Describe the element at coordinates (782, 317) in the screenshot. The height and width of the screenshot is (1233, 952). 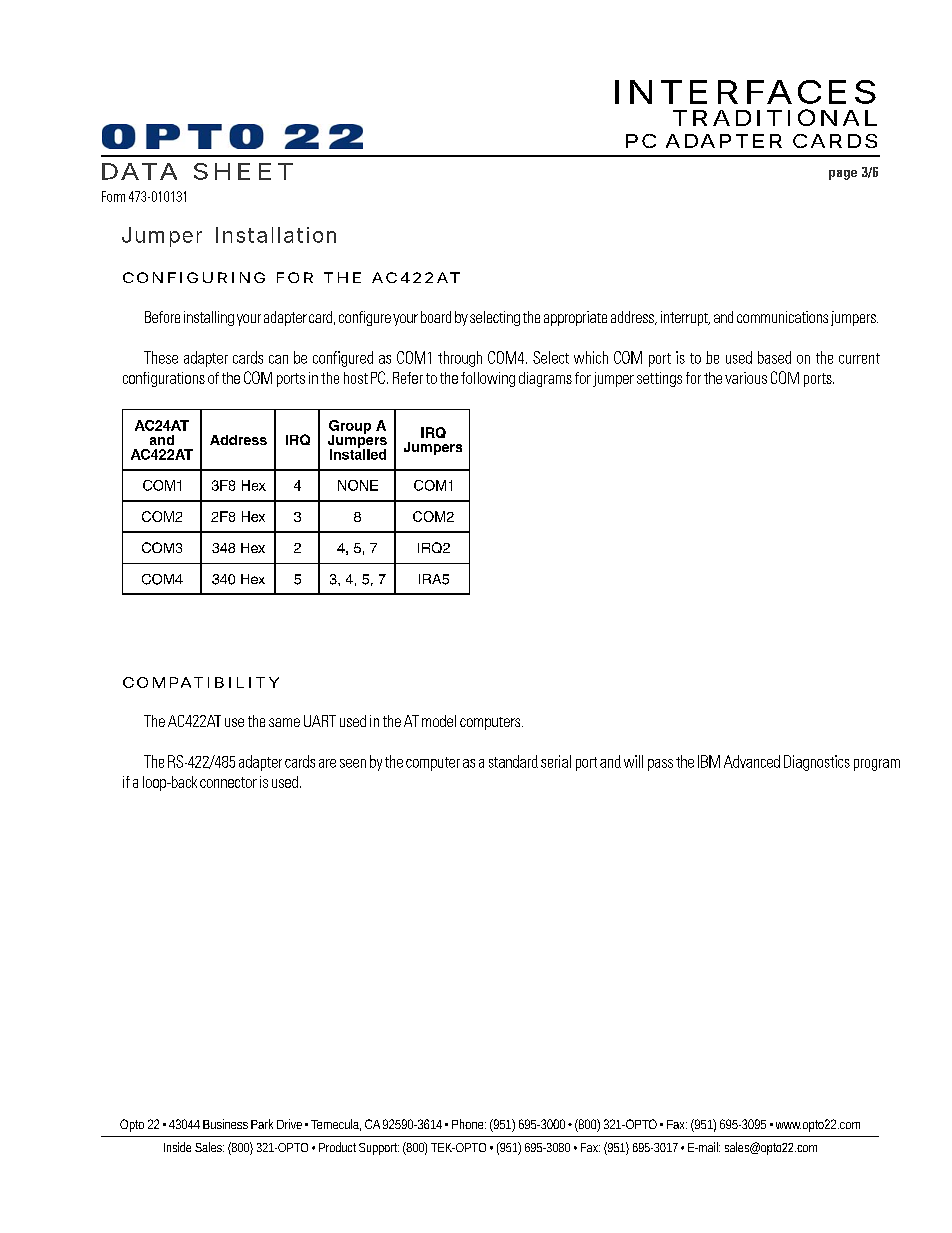
I see `communications` at that location.
